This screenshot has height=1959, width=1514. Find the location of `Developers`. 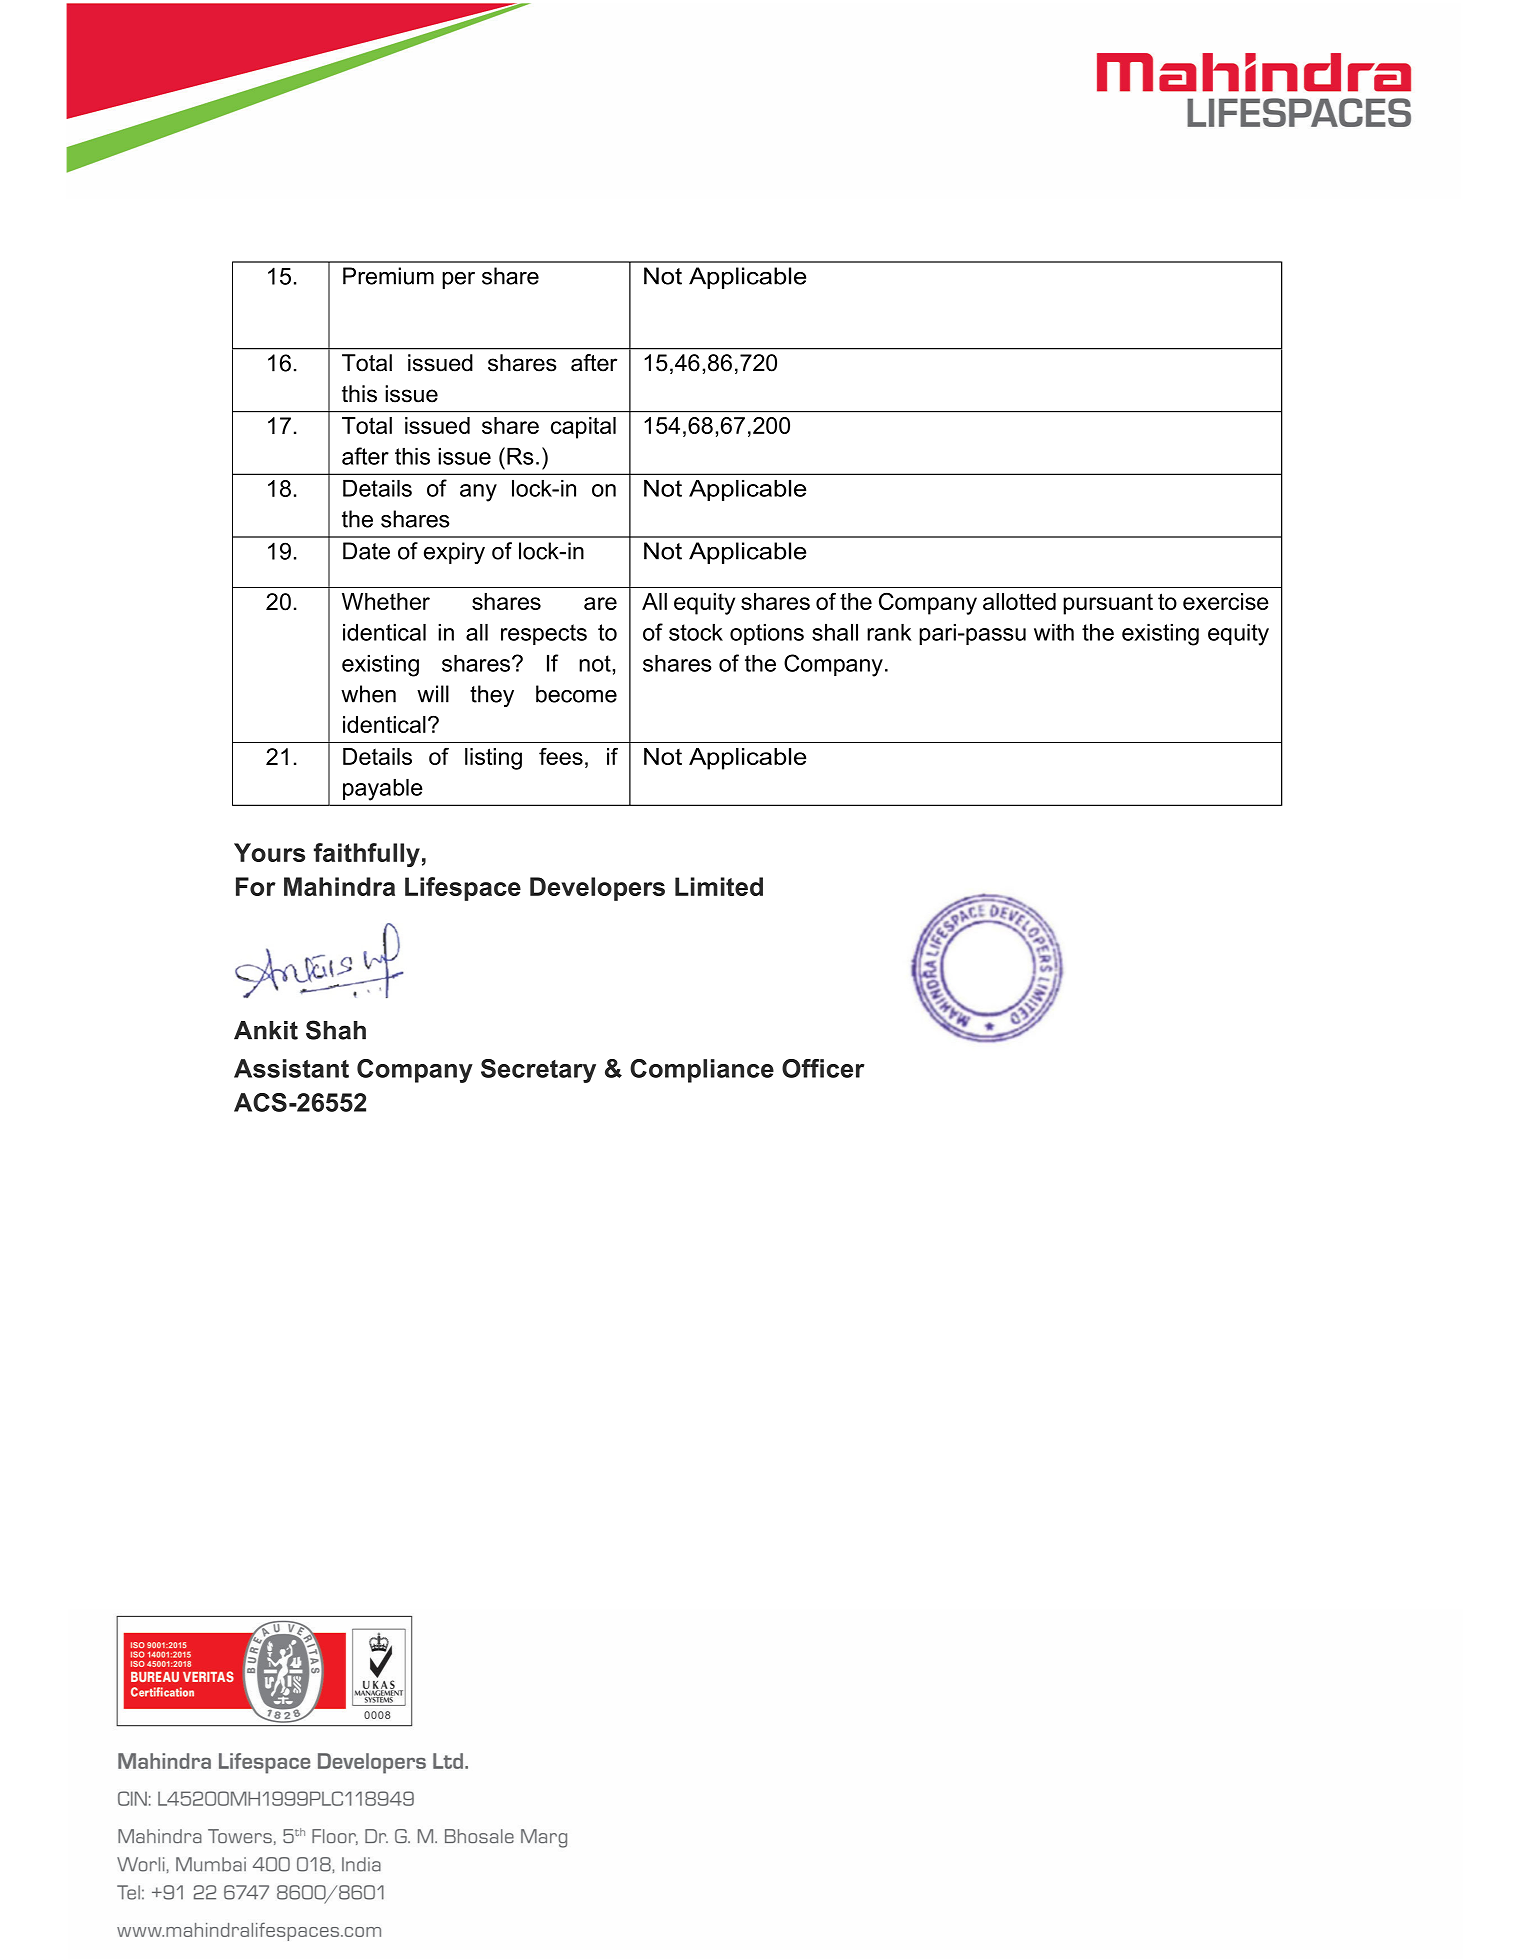

Developers is located at coordinates (597, 889).
